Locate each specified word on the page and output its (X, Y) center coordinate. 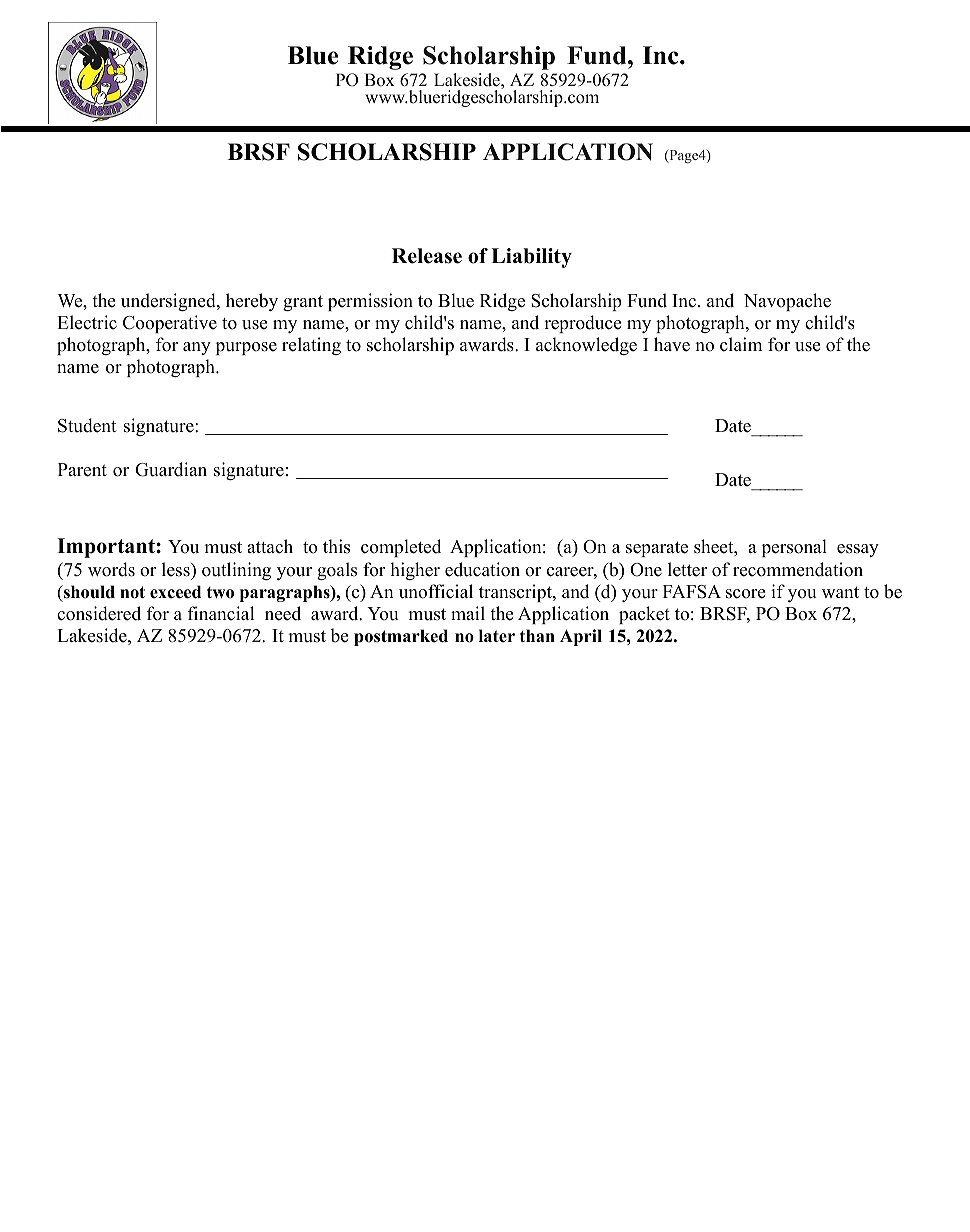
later (497, 636)
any (197, 348)
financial (221, 613)
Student (87, 425)
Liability (531, 258)
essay (858, 550)
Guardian (171, 469)
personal (794, 548)
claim (741, 344)
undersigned (169, 302)
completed (401, 548)
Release (427, 256)
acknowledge (586, 346)
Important (106, 548)
